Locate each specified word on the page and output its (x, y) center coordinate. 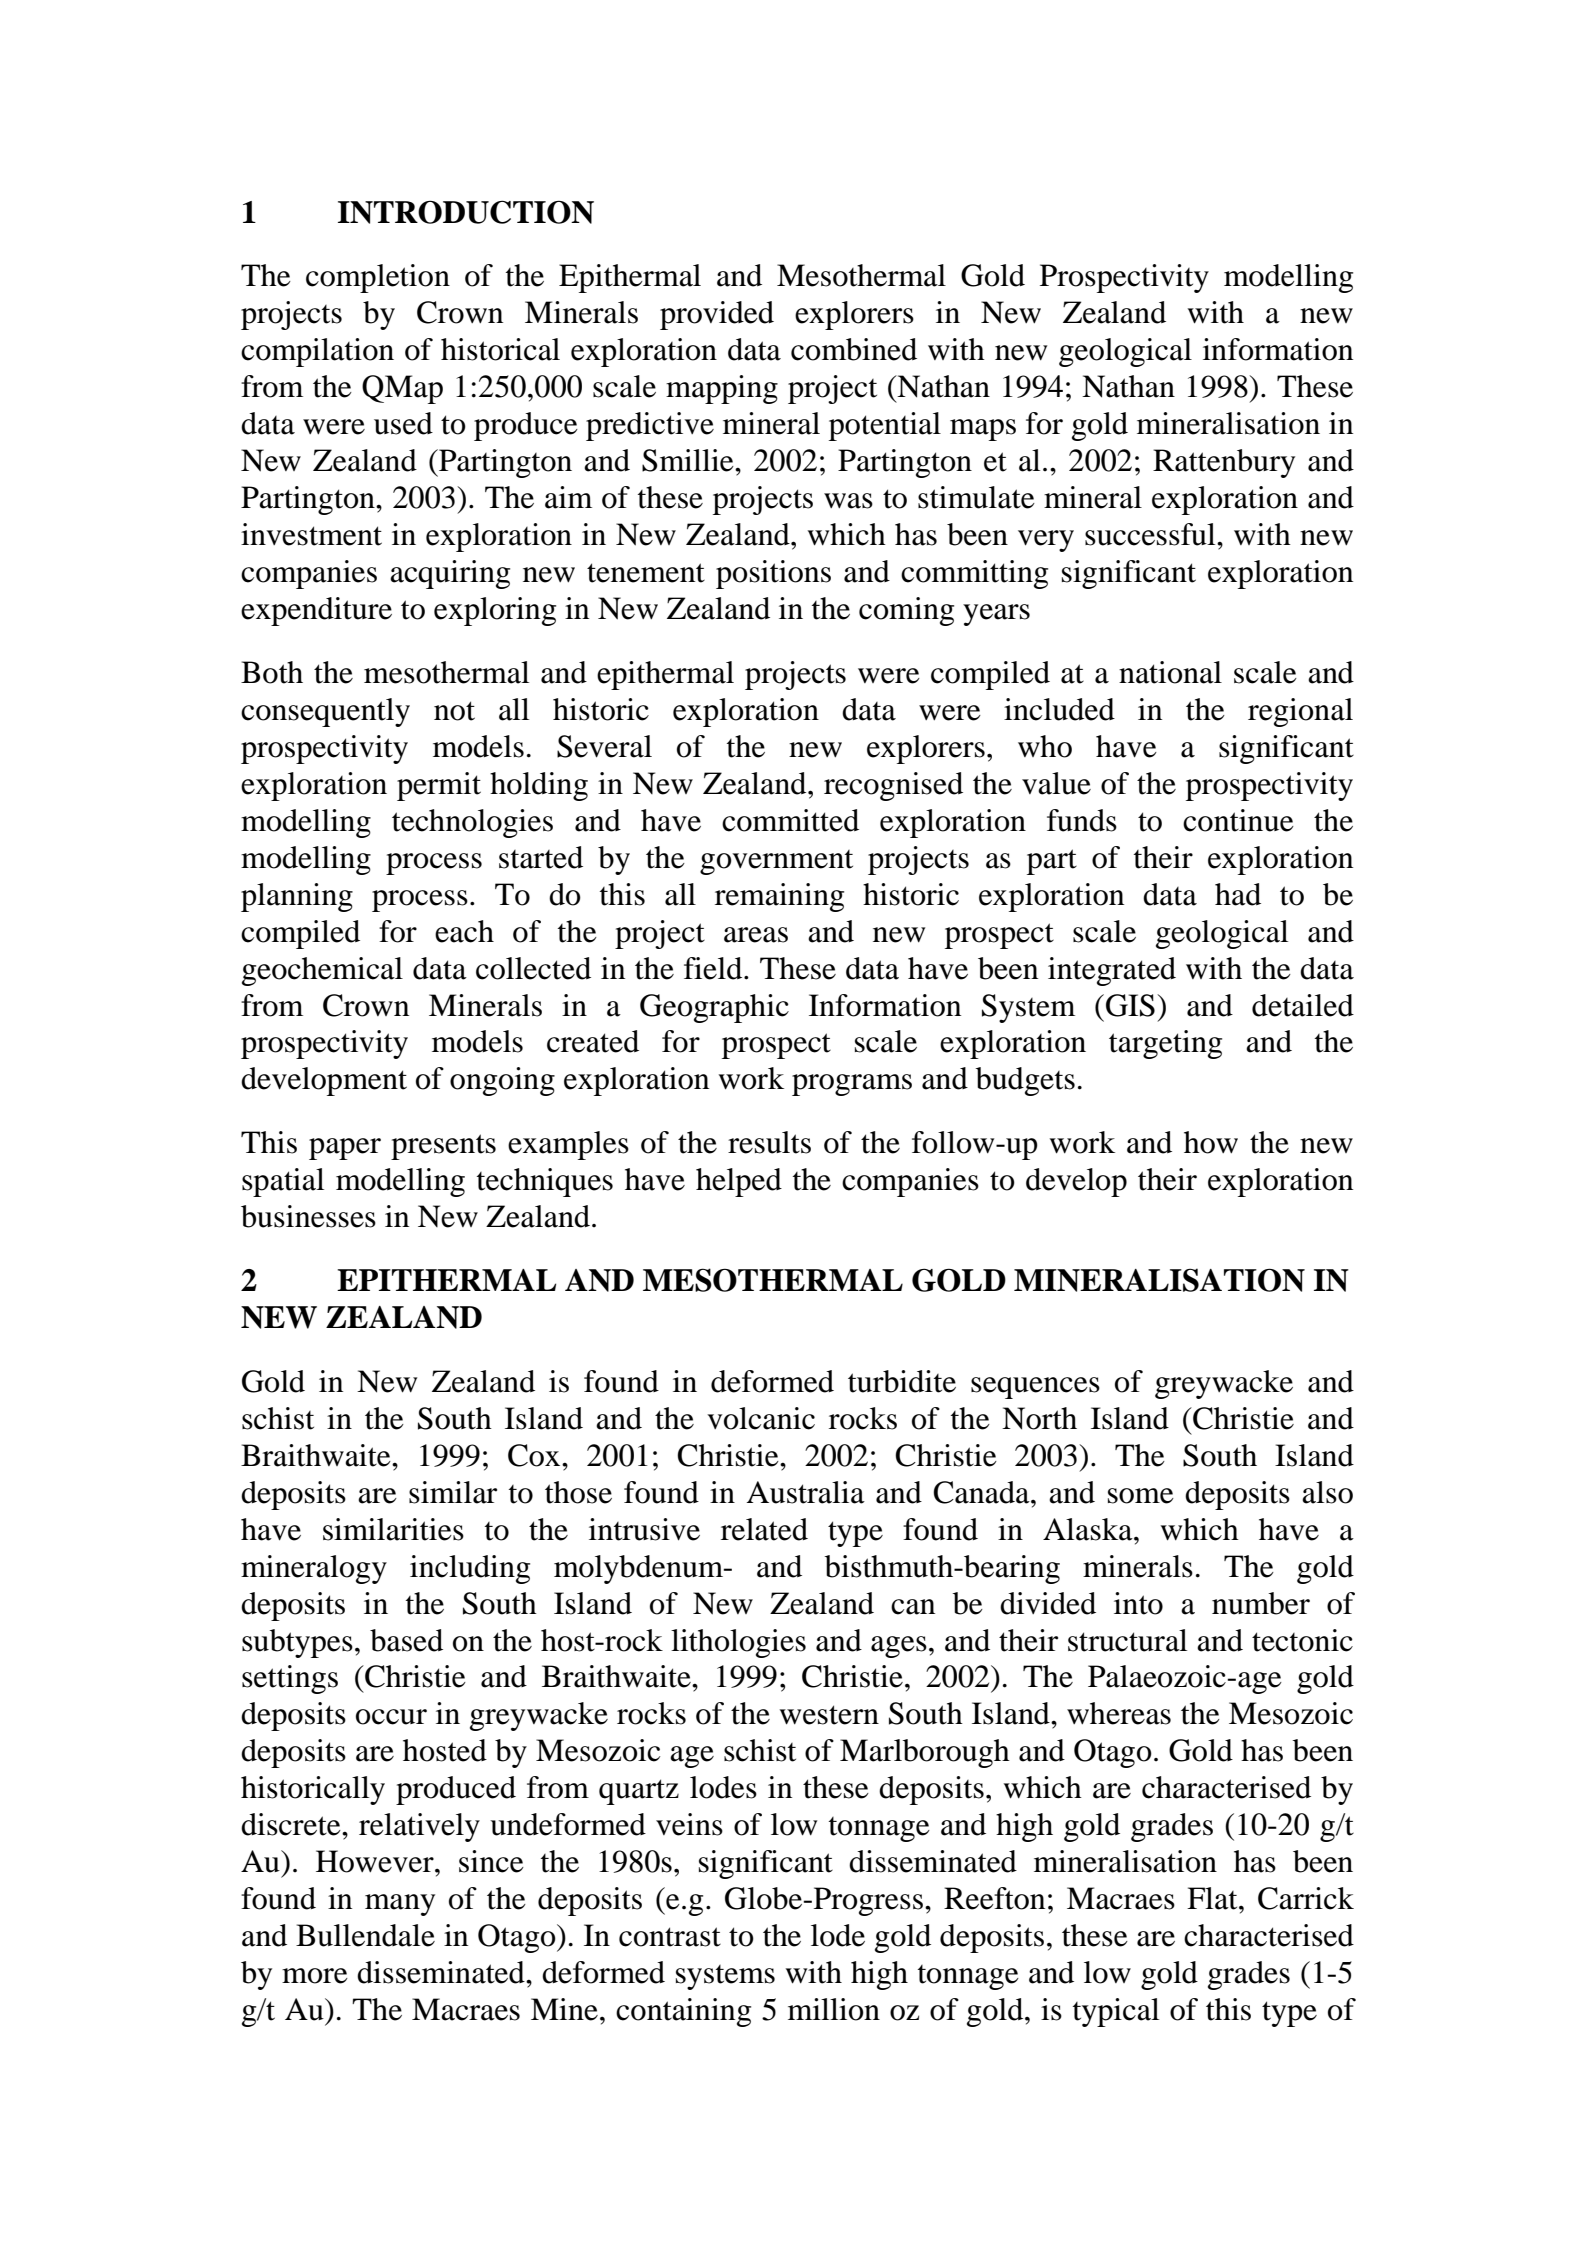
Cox (535, 1455)
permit (439, 786)
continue (1238, 820)
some (1141, 1496)
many (400, 1905)
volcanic (761, 1418)
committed (790, 820)
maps (983, 430)
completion (378, 278)
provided (717, 315)
